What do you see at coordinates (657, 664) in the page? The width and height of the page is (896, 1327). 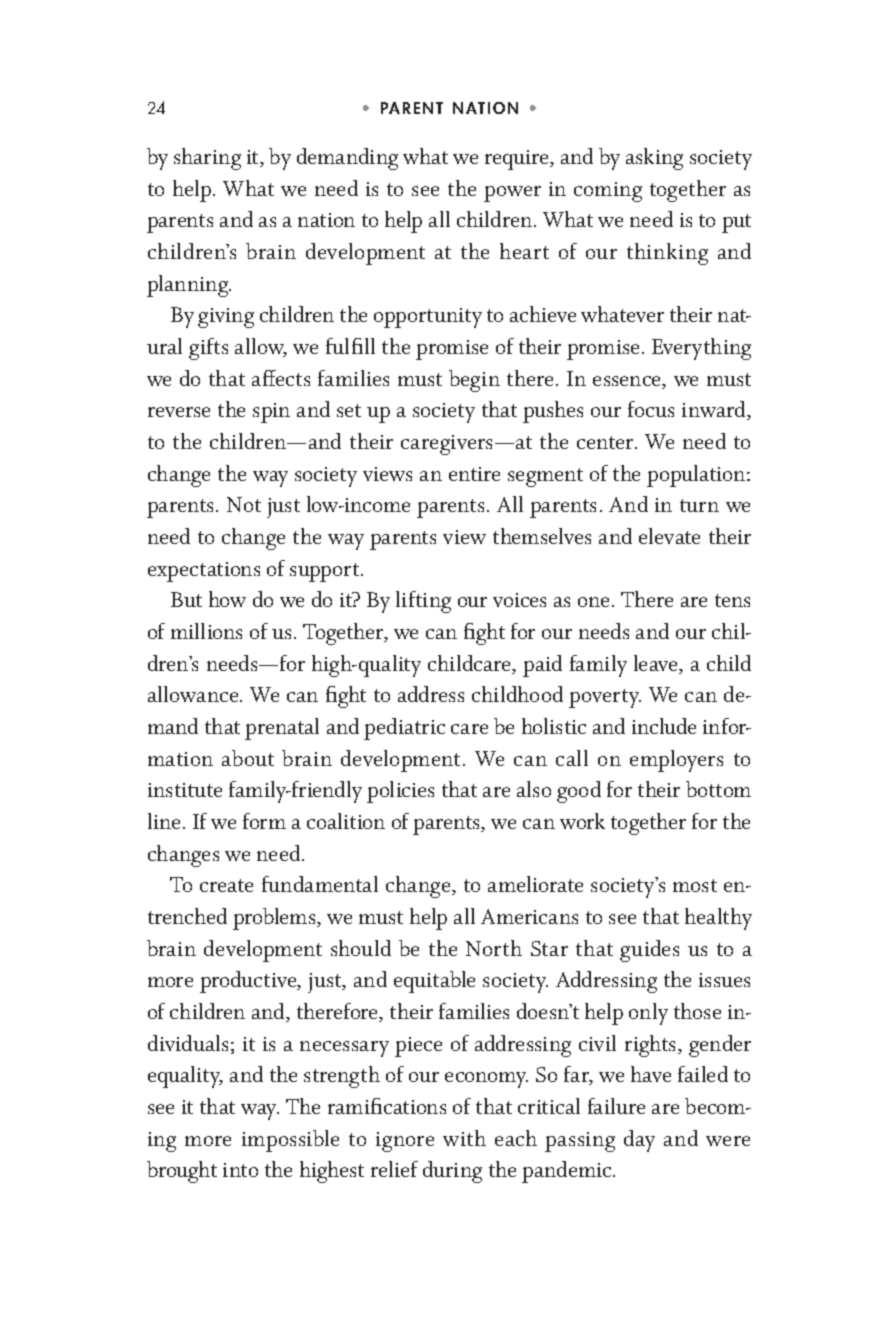 I see `leave` at bounding box center [657, 664].
